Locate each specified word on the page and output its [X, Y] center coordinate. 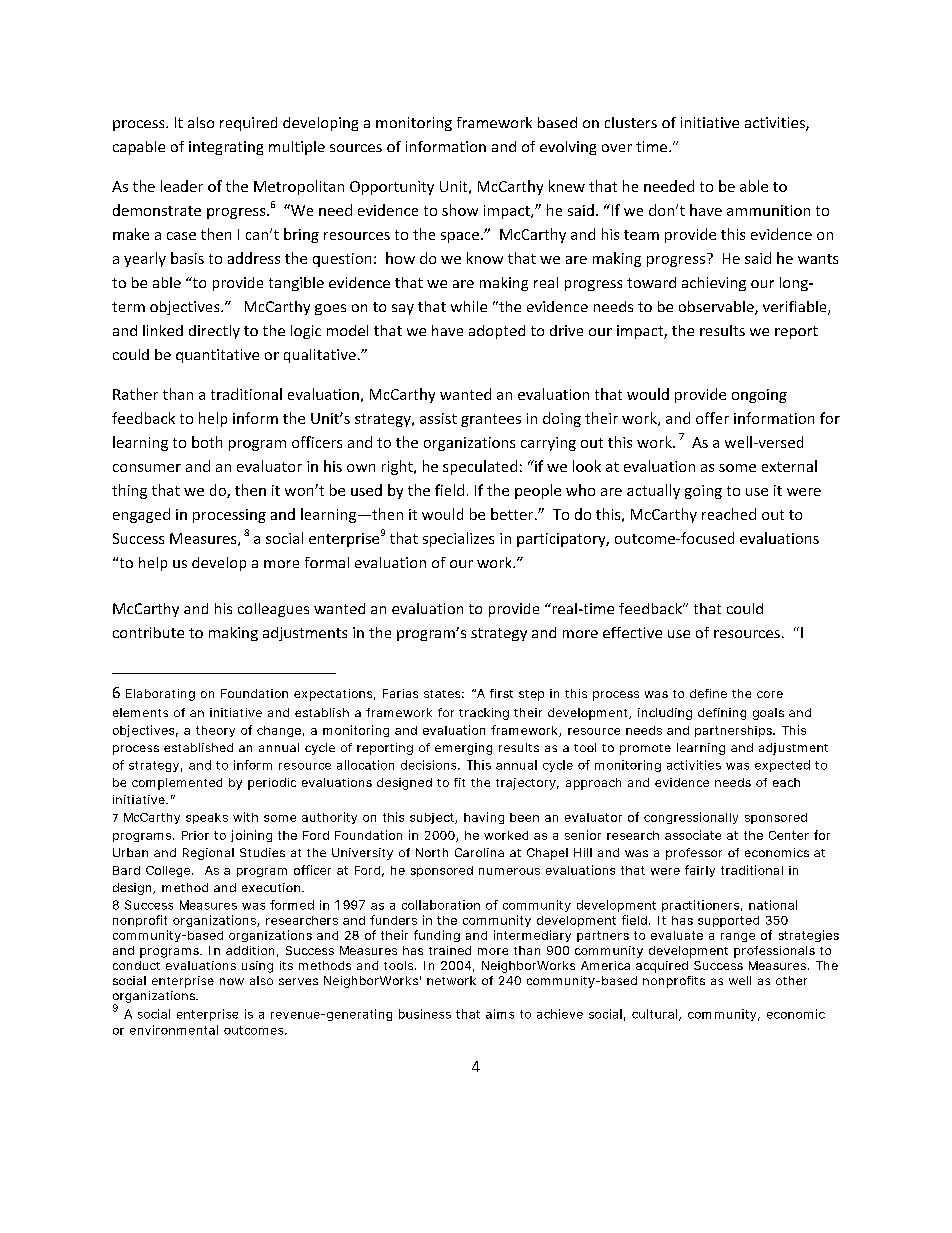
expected [782, 766]
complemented [177, 784]
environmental [174, 1030]
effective [632, 632]
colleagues [273, 610]
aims [500, 1014]
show [460, 210]
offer [712, 418]
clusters [631, 122]
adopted [497, 332]
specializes [458, 539]
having [484, 818]
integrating [226, 148]
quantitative [217, 356]
